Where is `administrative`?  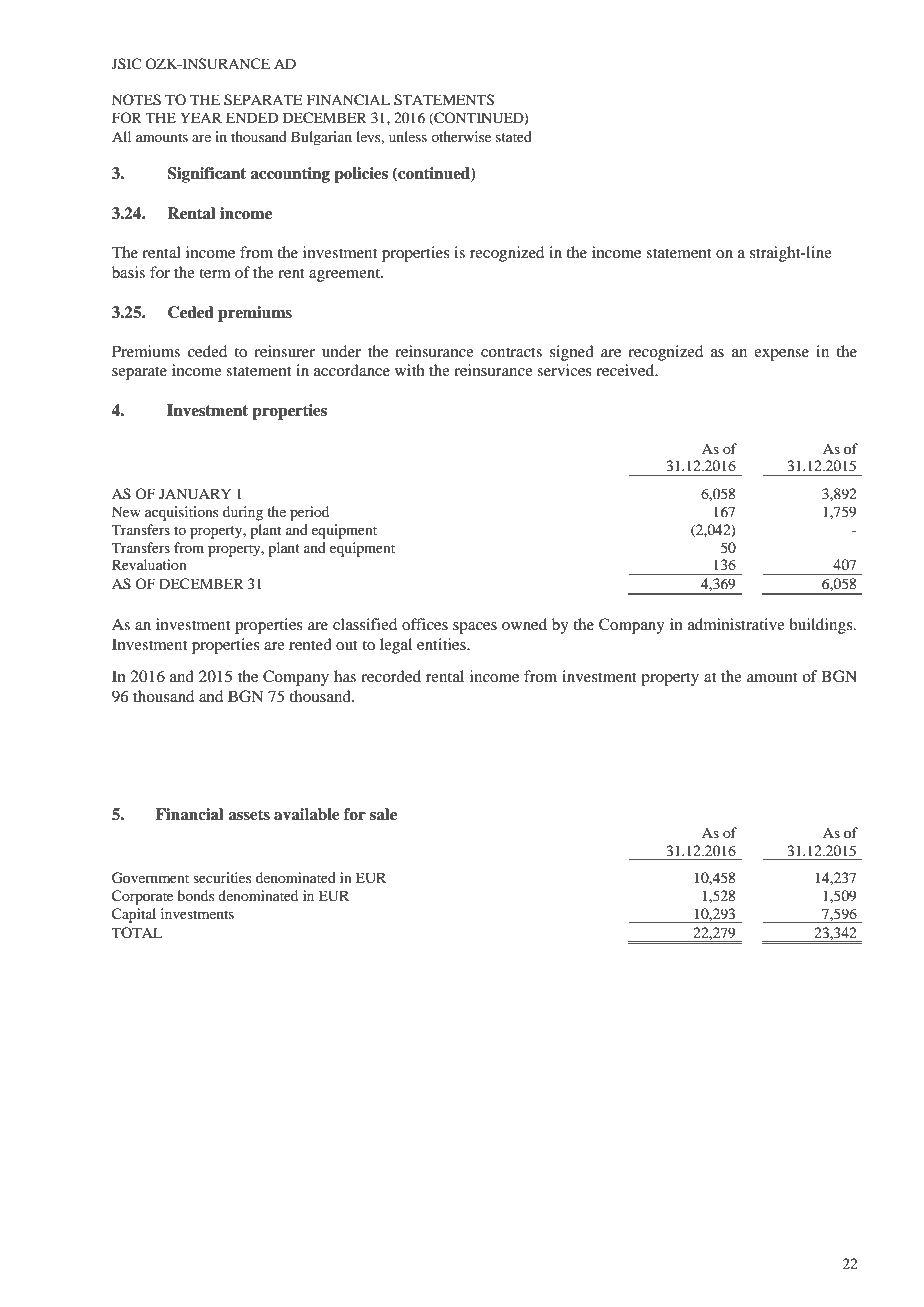 administrative is located at coordinates (736, 624).
